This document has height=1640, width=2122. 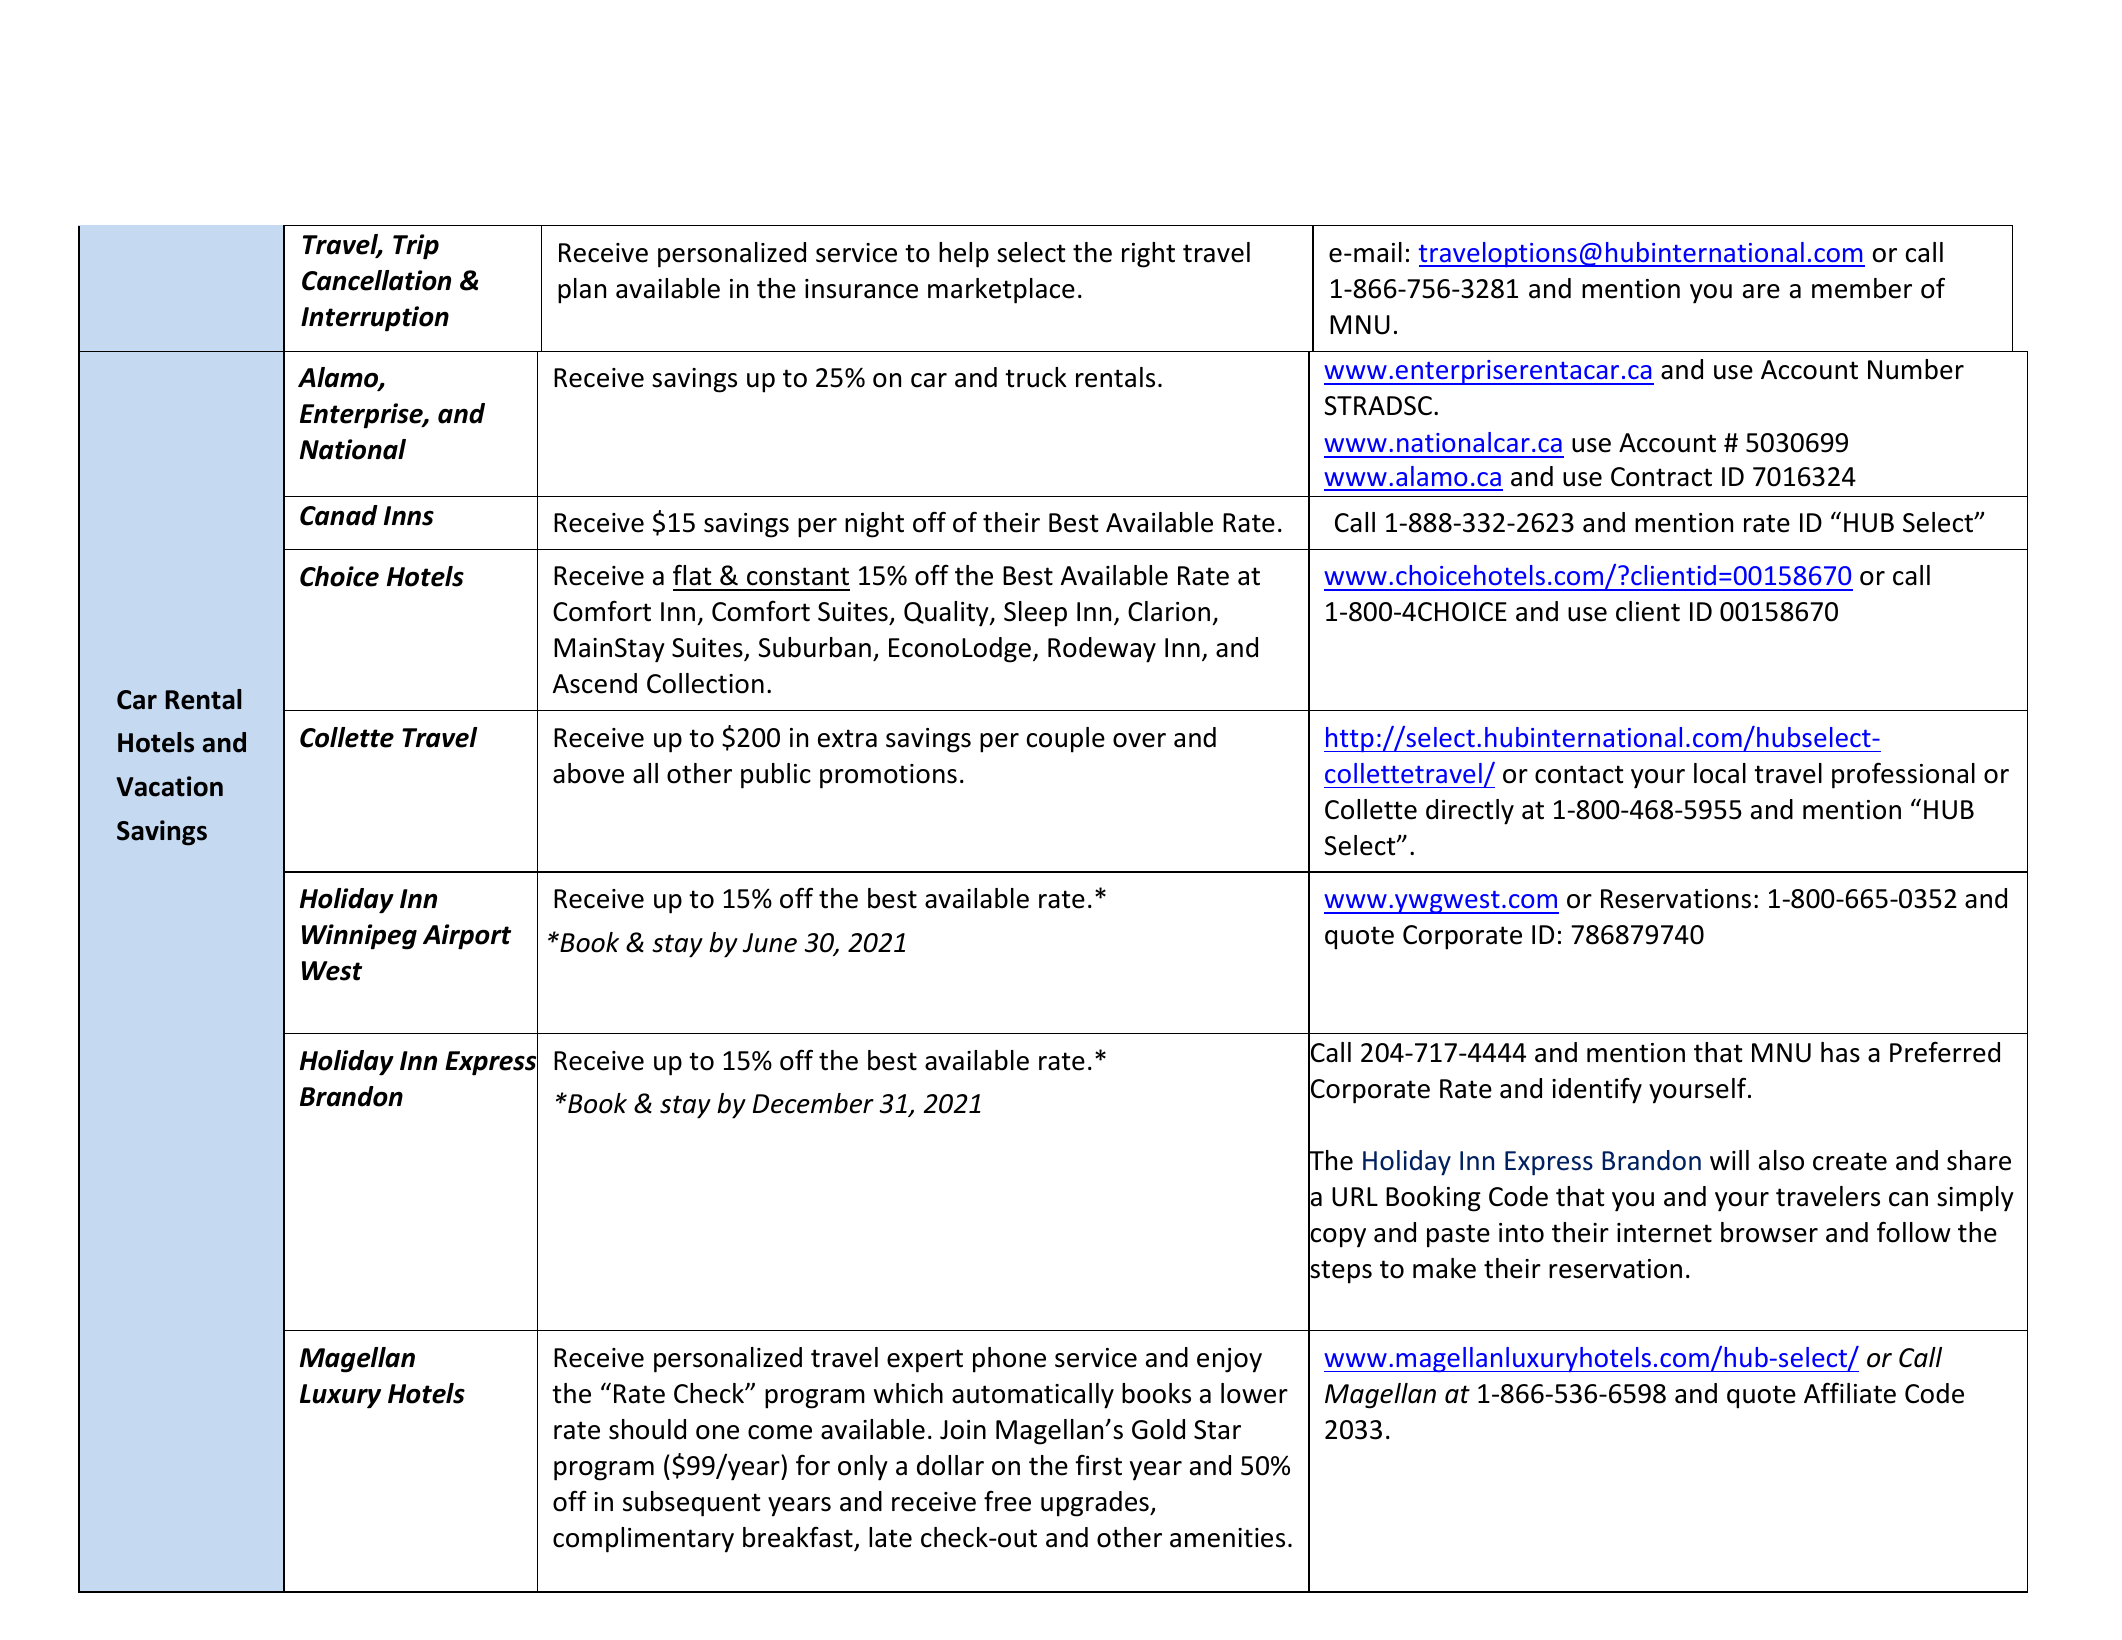 What do you see at coordinates (376, 280) in the document?
I see `Cancellation` at bounding box center [376, 280].
